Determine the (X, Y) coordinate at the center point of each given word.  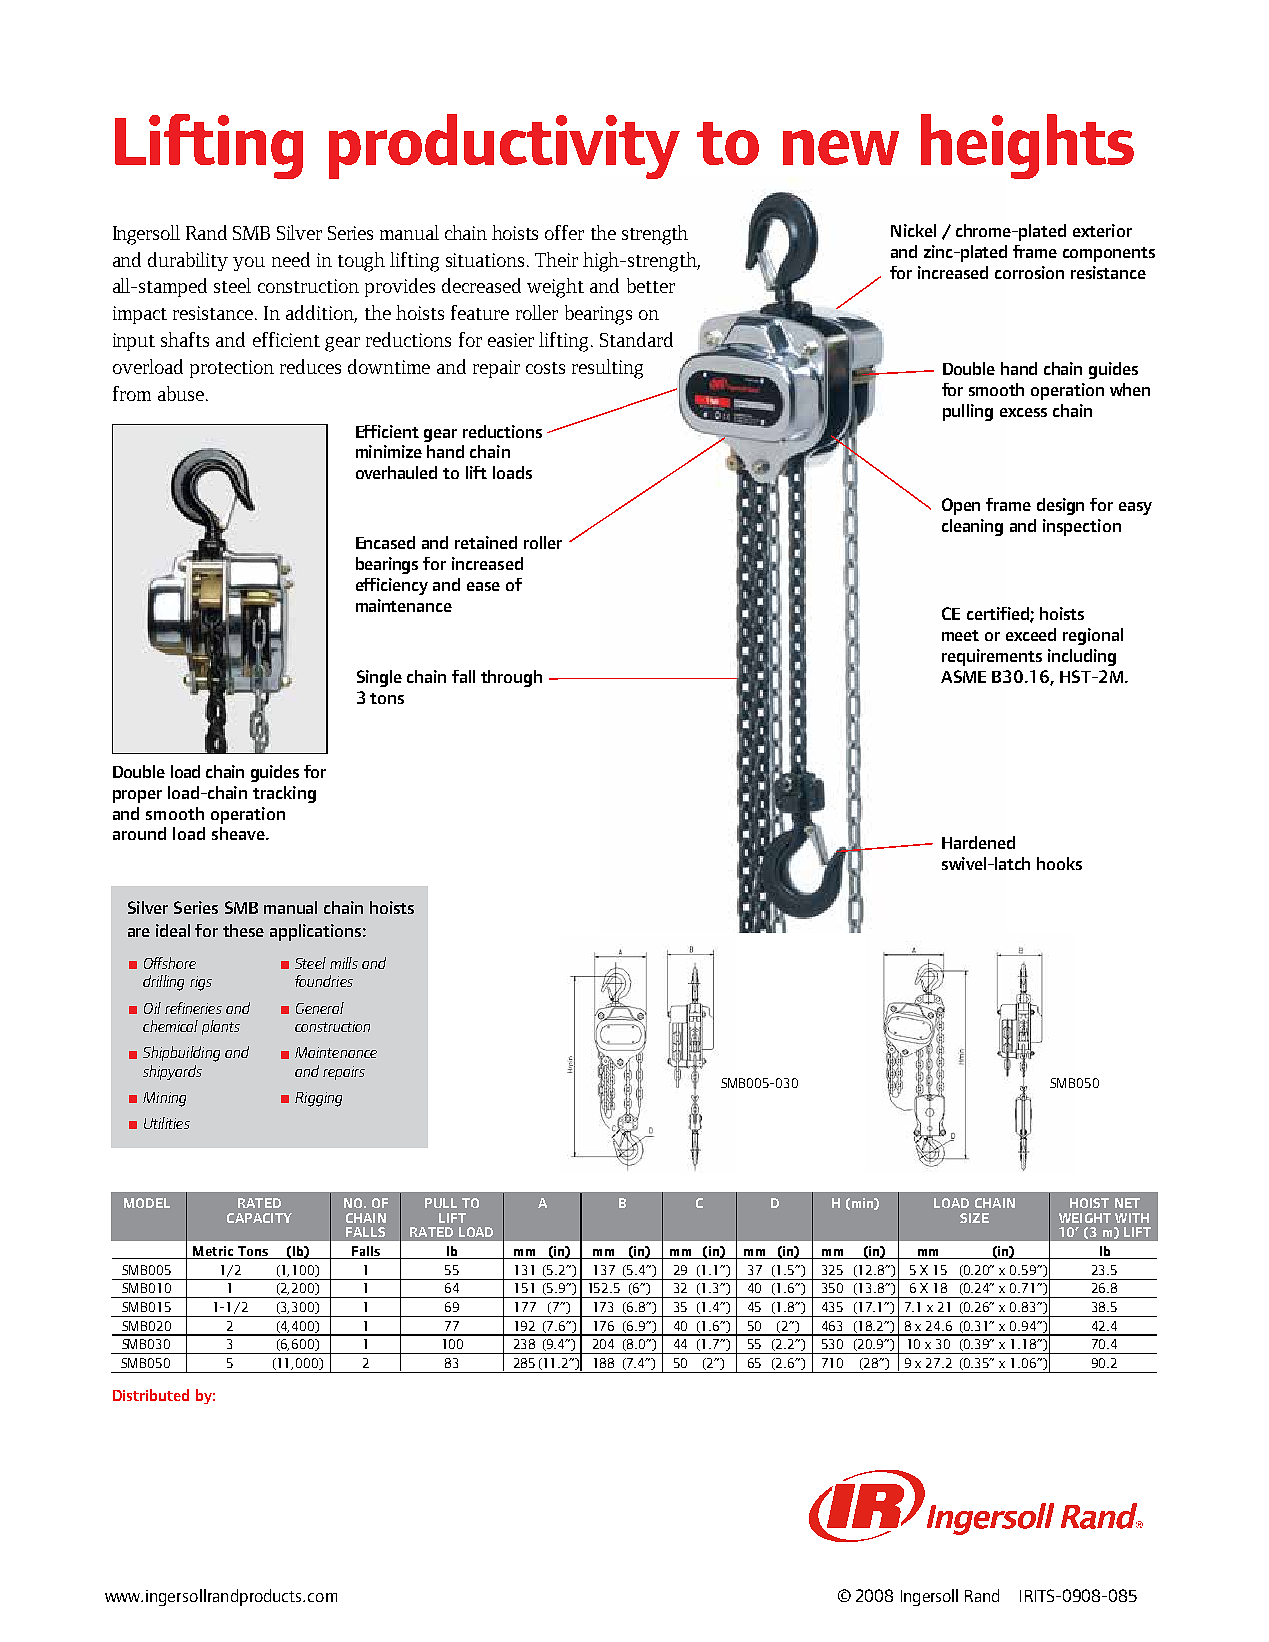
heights (1027, 146)
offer (564, 232)
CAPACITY (259, 1218)
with (1132, 1218)
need (291, 259)
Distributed (151, 1395)
